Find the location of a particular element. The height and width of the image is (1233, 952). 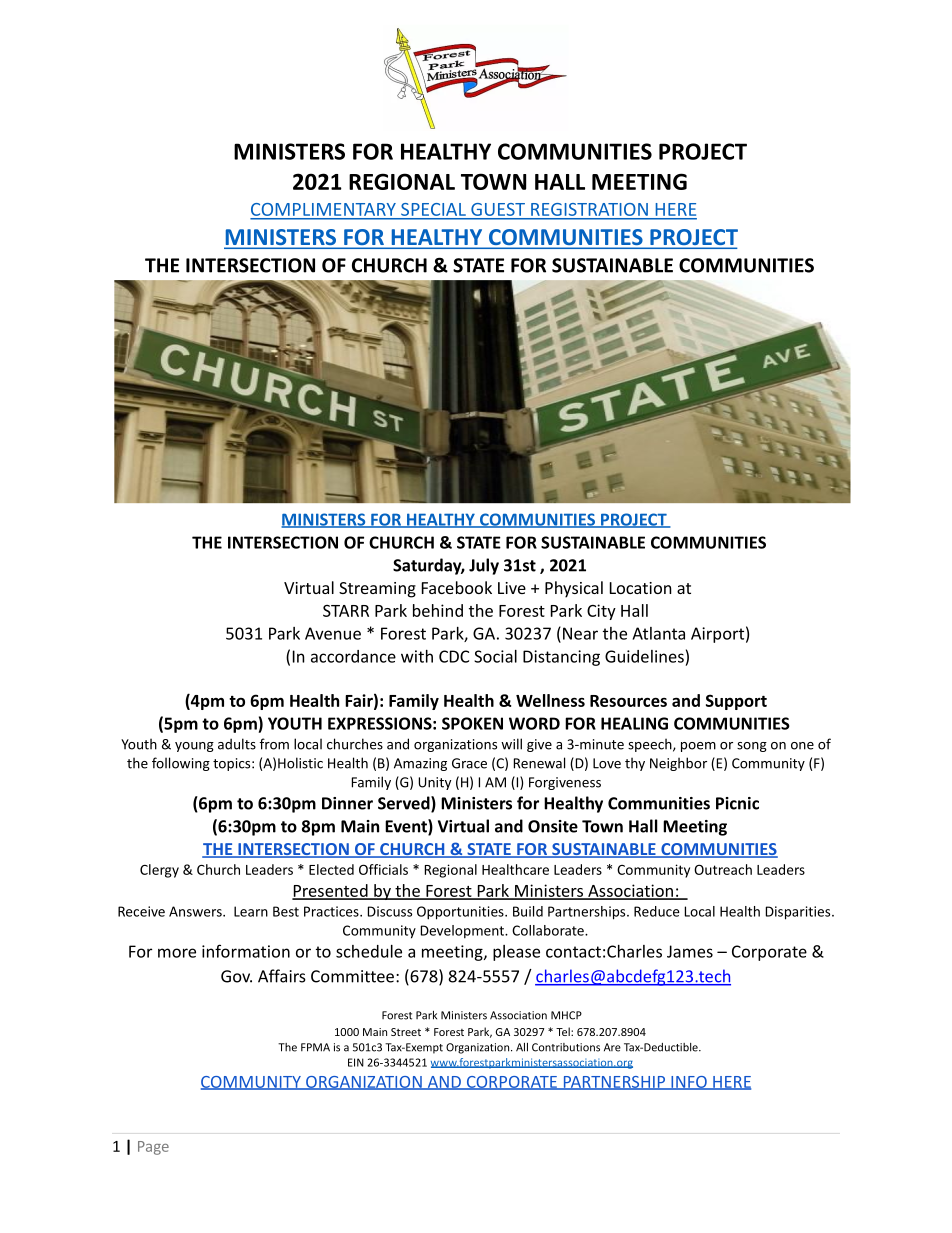

CDC is located at coordinates (454, 656).
